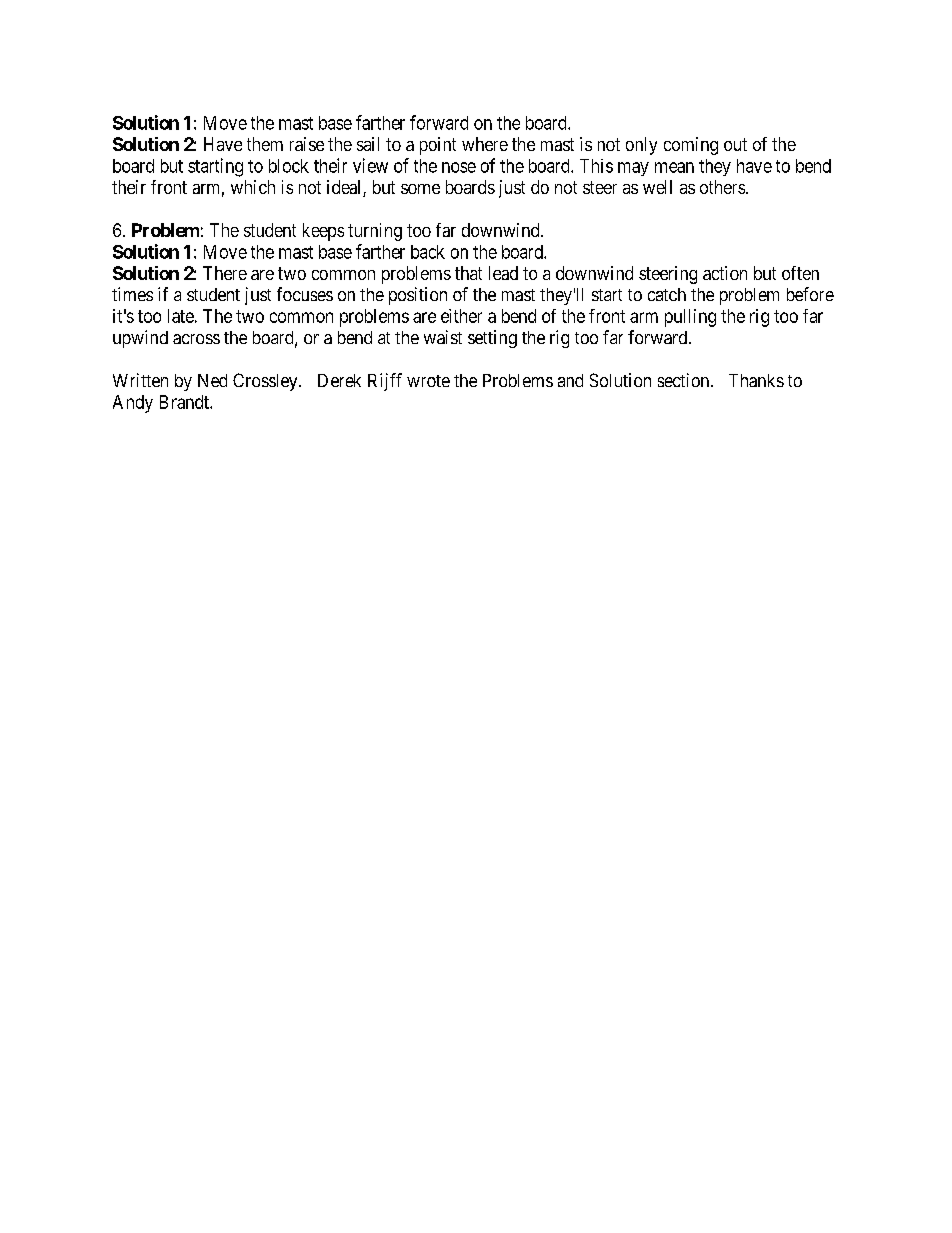  I want to click on setting, so click(492, 339).
